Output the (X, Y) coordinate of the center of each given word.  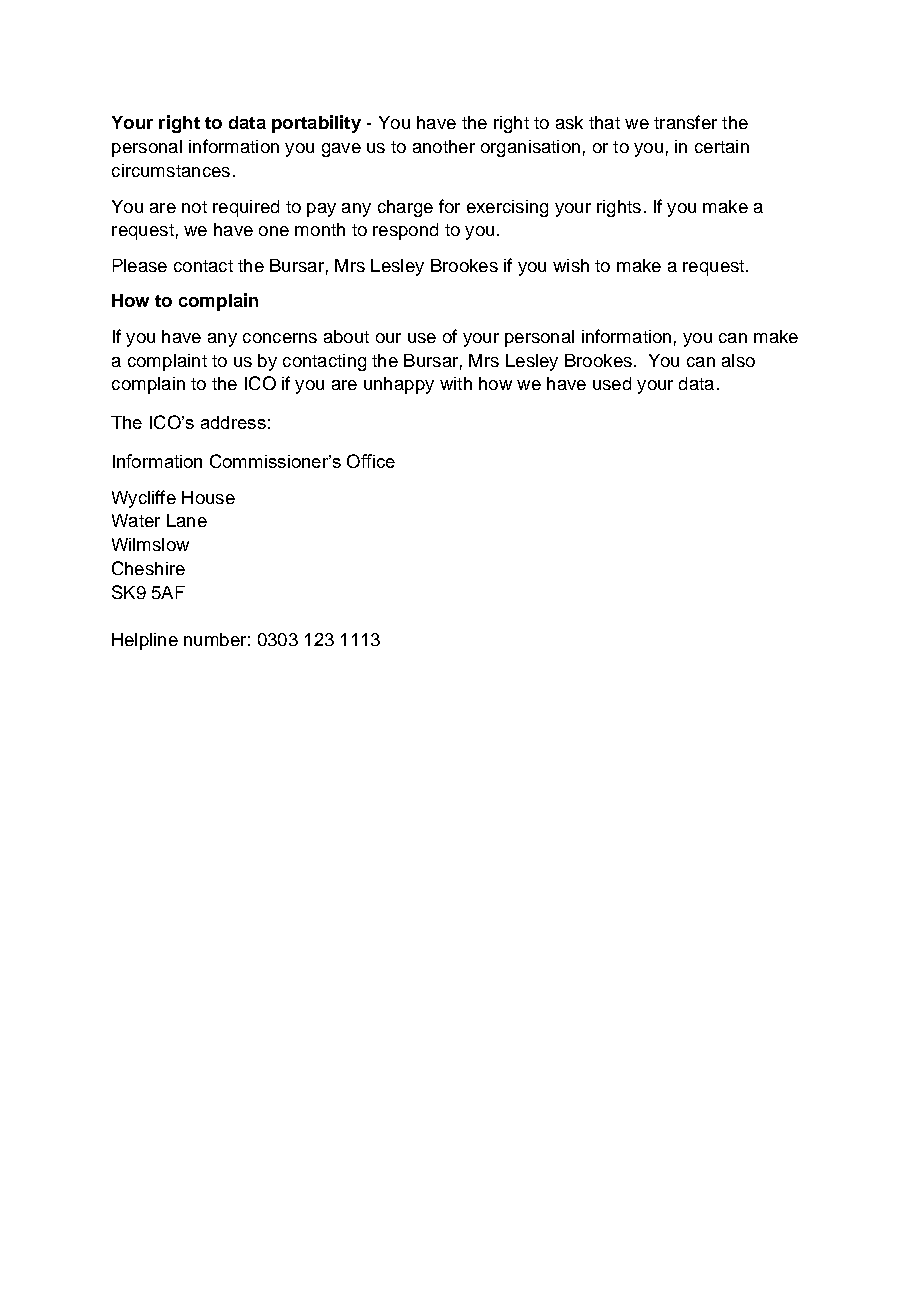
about (346, 336)
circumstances (171, 170)
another (444, 146)
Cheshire (148, 568)
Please (140, 265)
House (208, 497)
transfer (685, 122)
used (612, 383)
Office (371, 461)
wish (571, 265)
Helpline (145, 641)
